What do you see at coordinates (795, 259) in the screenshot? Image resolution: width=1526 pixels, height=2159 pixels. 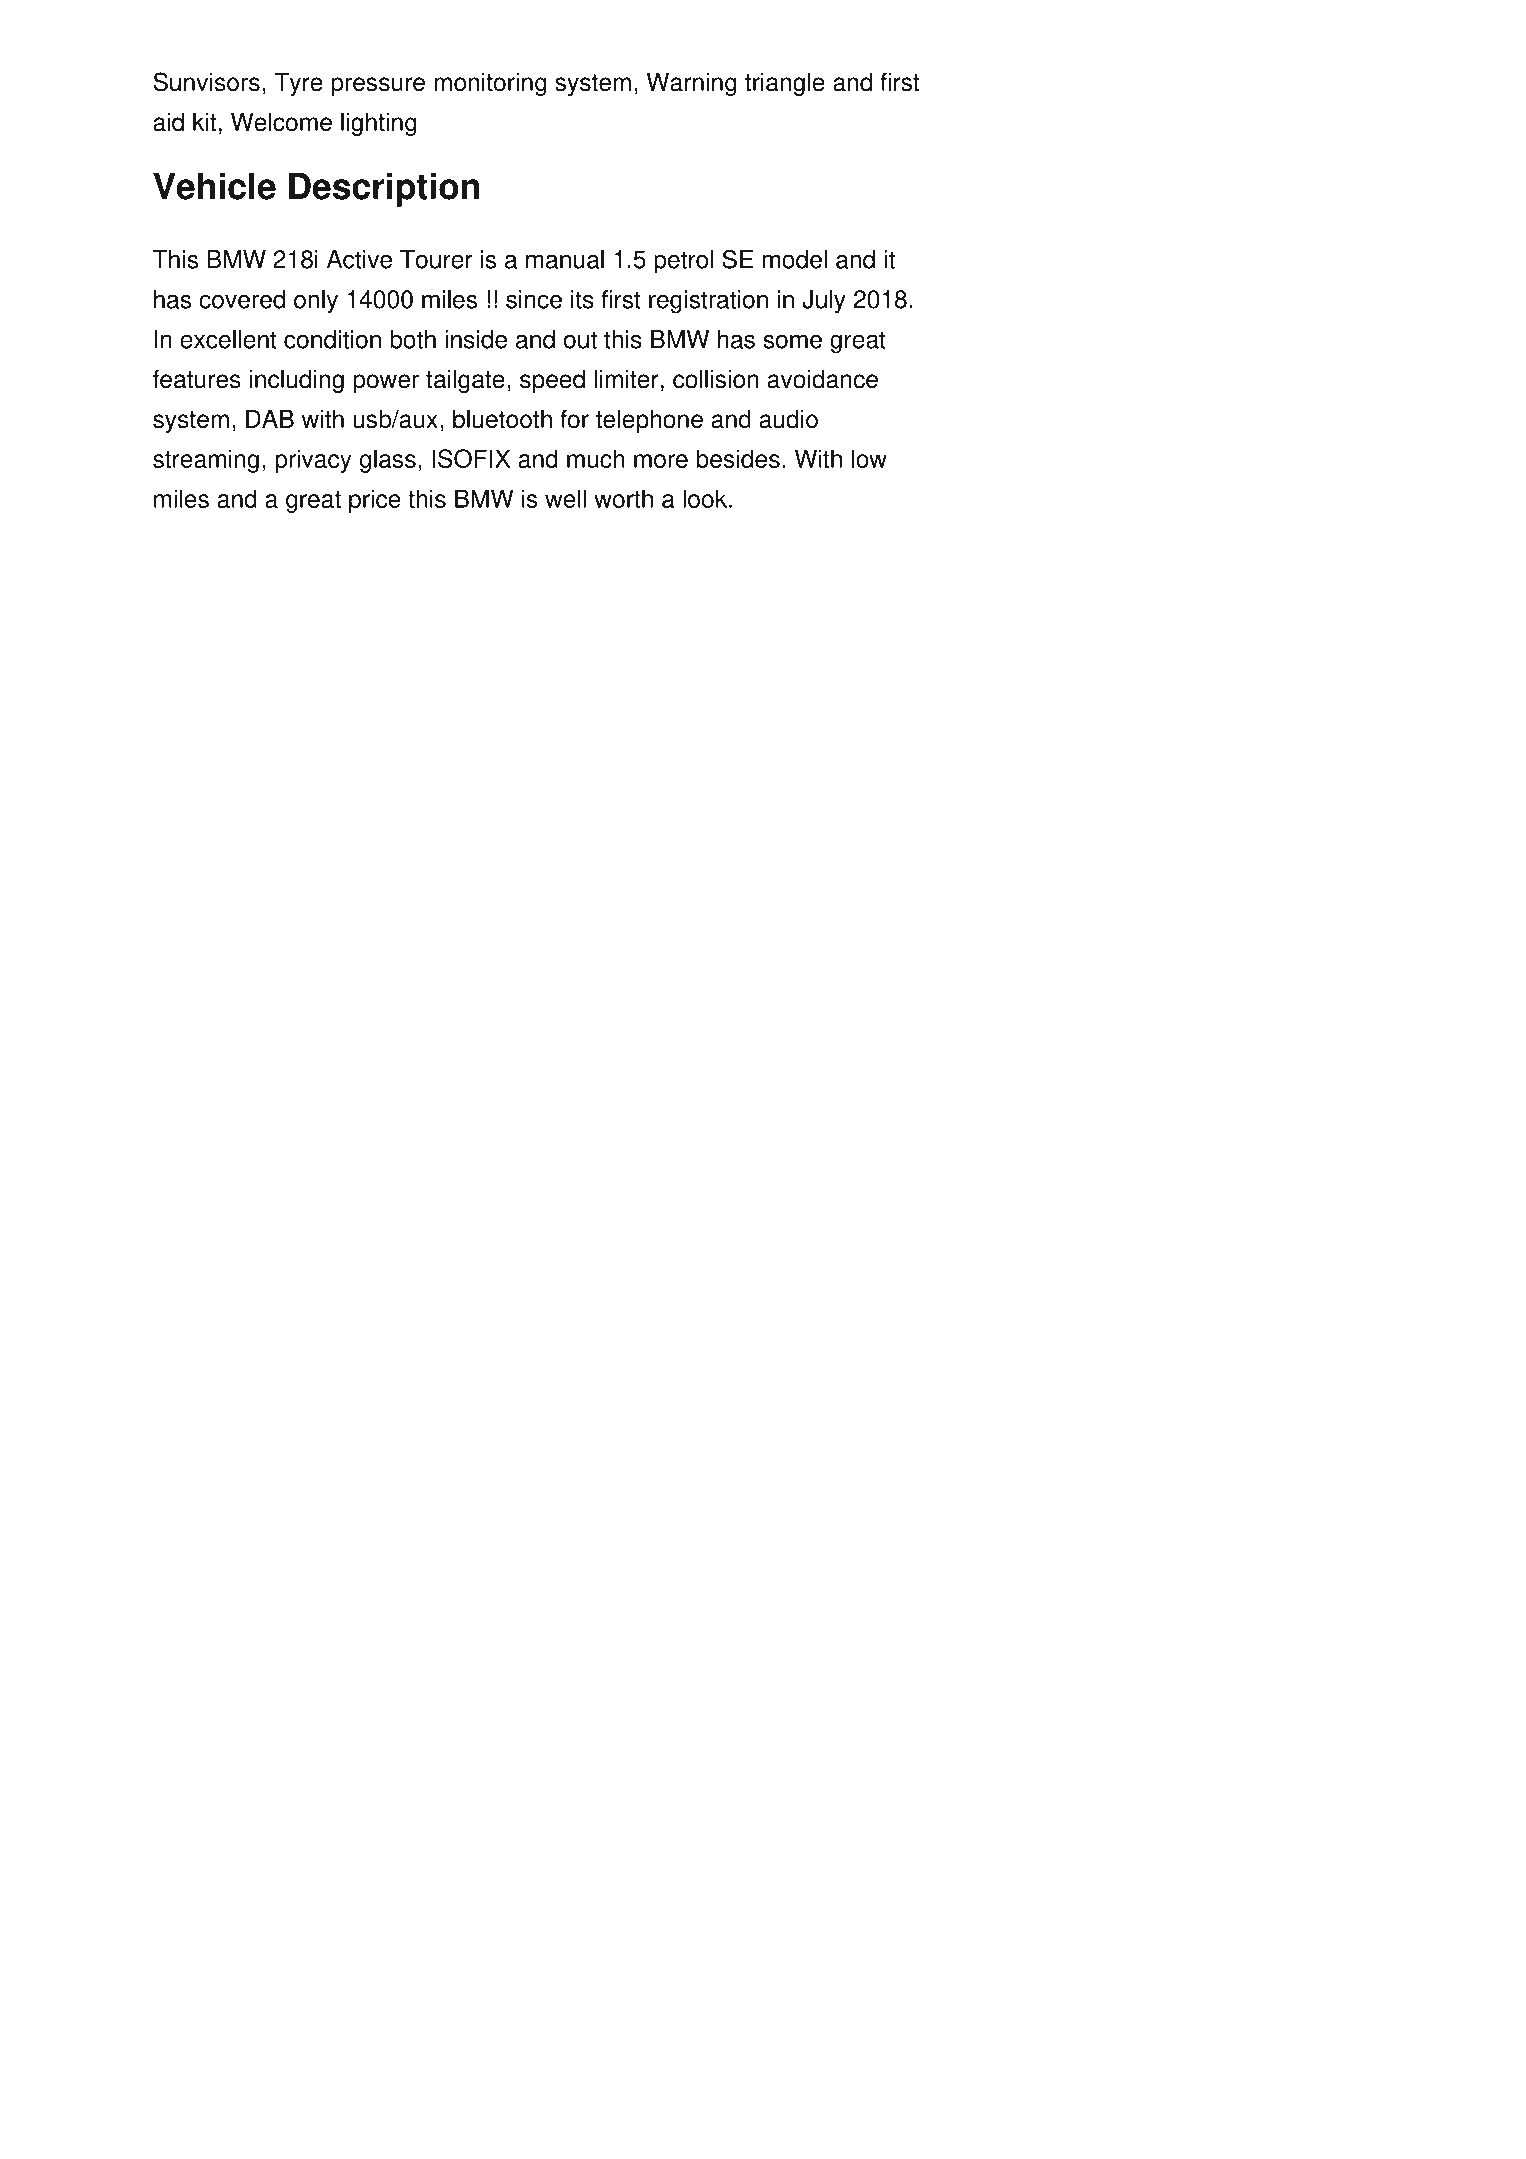 I see `model` at bounding box center [795, 259].
